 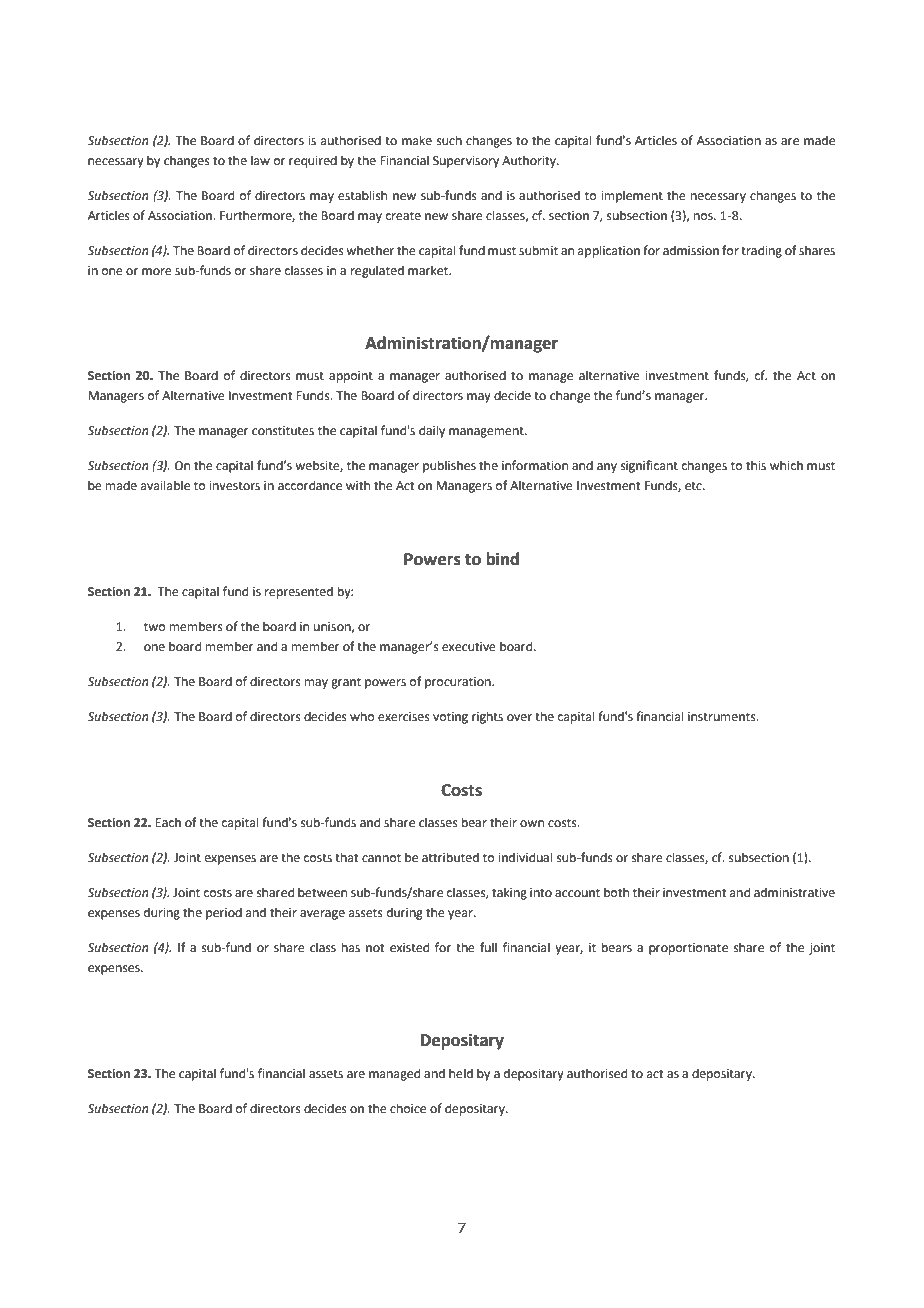 What do you see at coordinates (469, 647) in the screenshot?
I see `executive` at bounding box center [469, 647].
